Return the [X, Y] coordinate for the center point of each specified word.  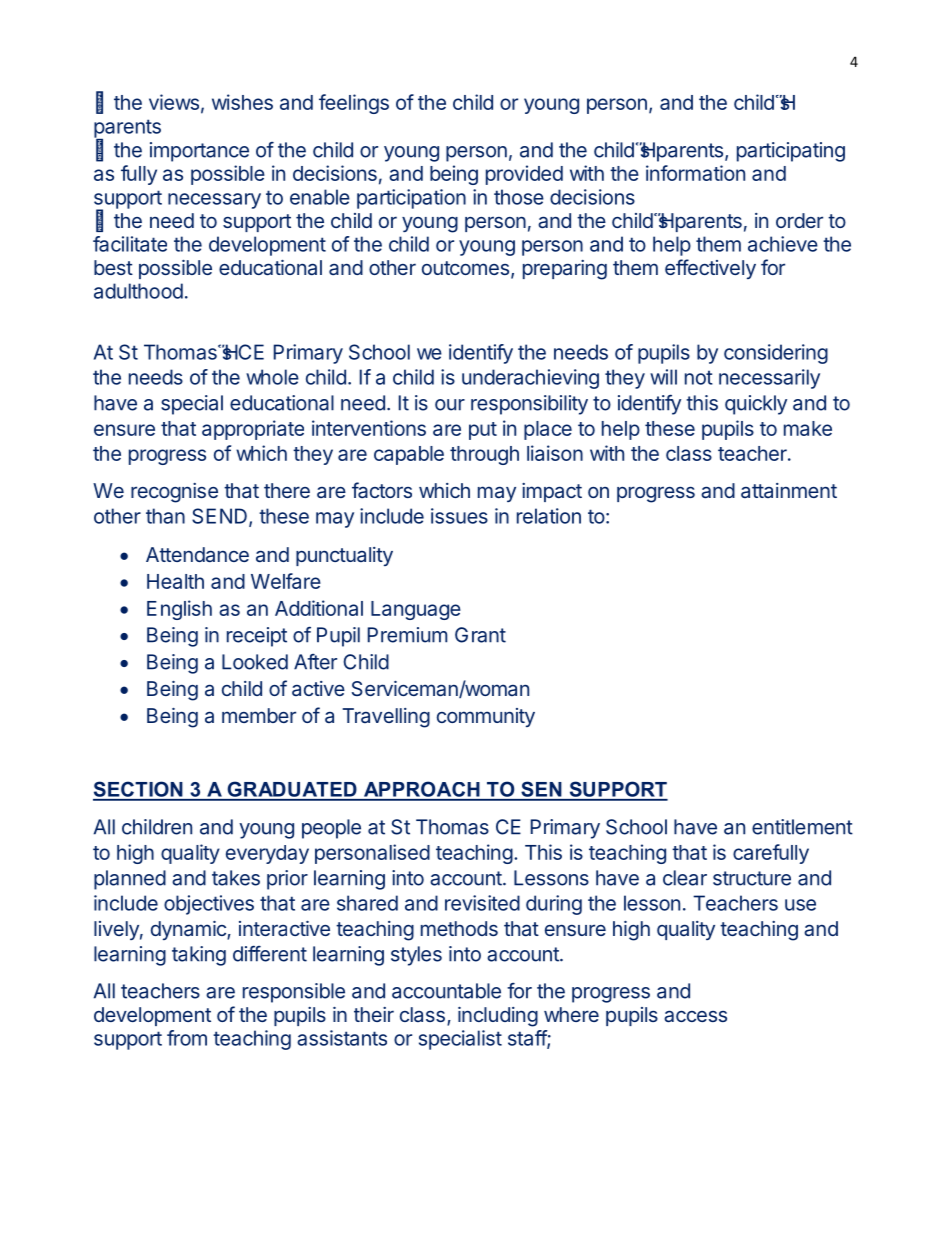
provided [524, 175]
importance [199, 152]
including [498, 1017]
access [695, 1016]
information [695, 173]
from [187, 1038]
